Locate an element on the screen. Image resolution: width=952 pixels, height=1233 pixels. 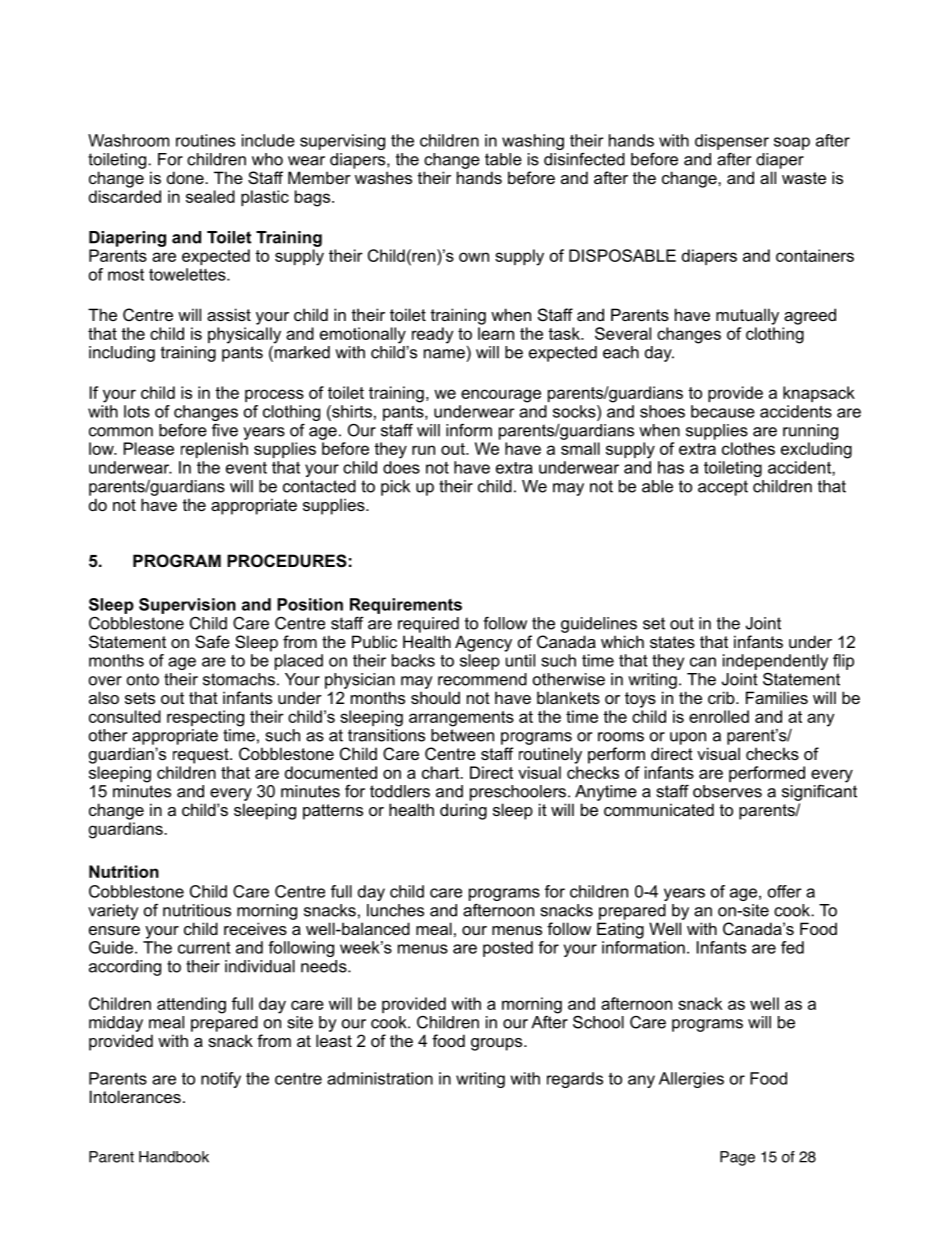
Handbook is located at coordinates (174, 1157).
